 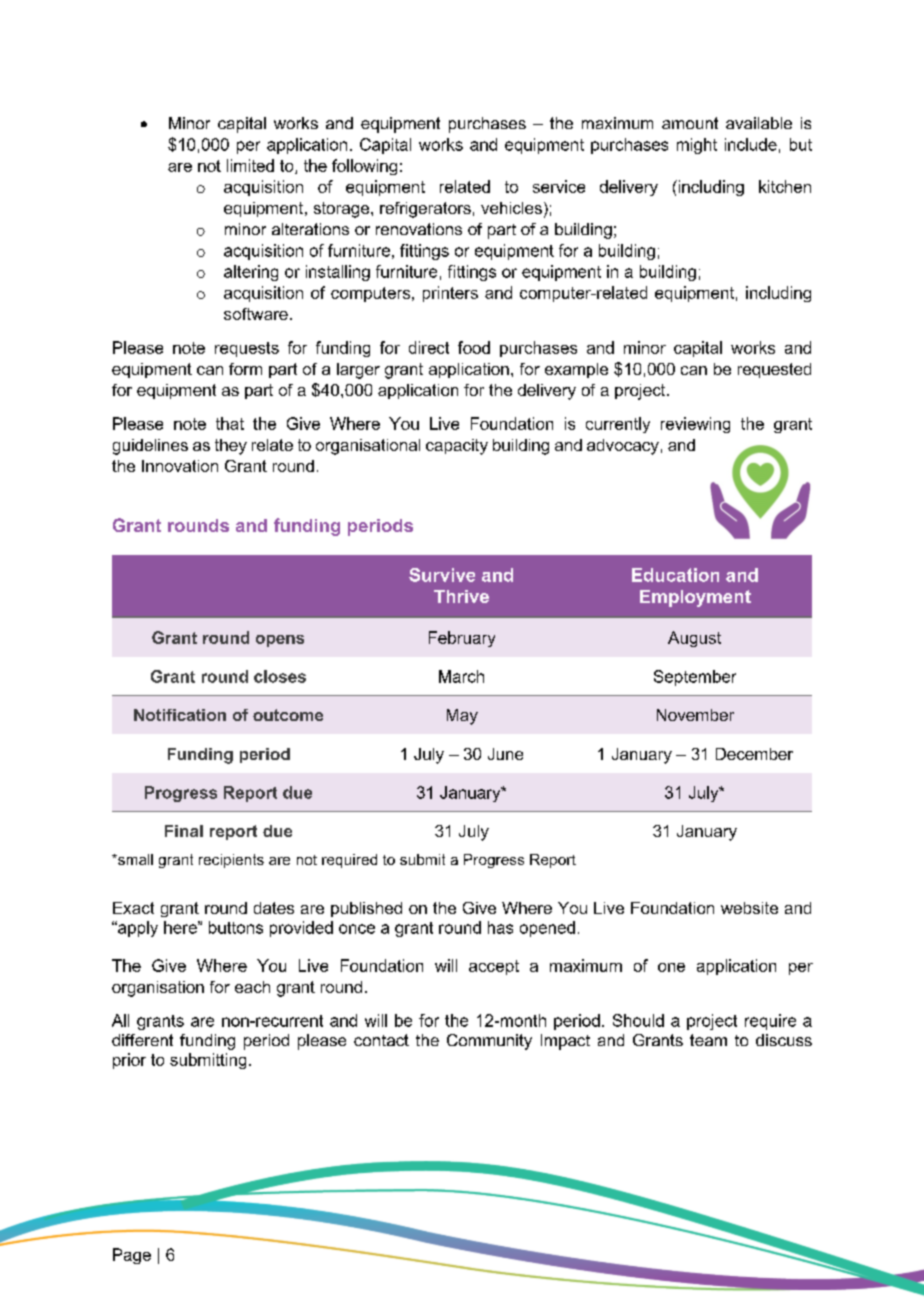 I want to click on might, so click(x=697, y=146).
